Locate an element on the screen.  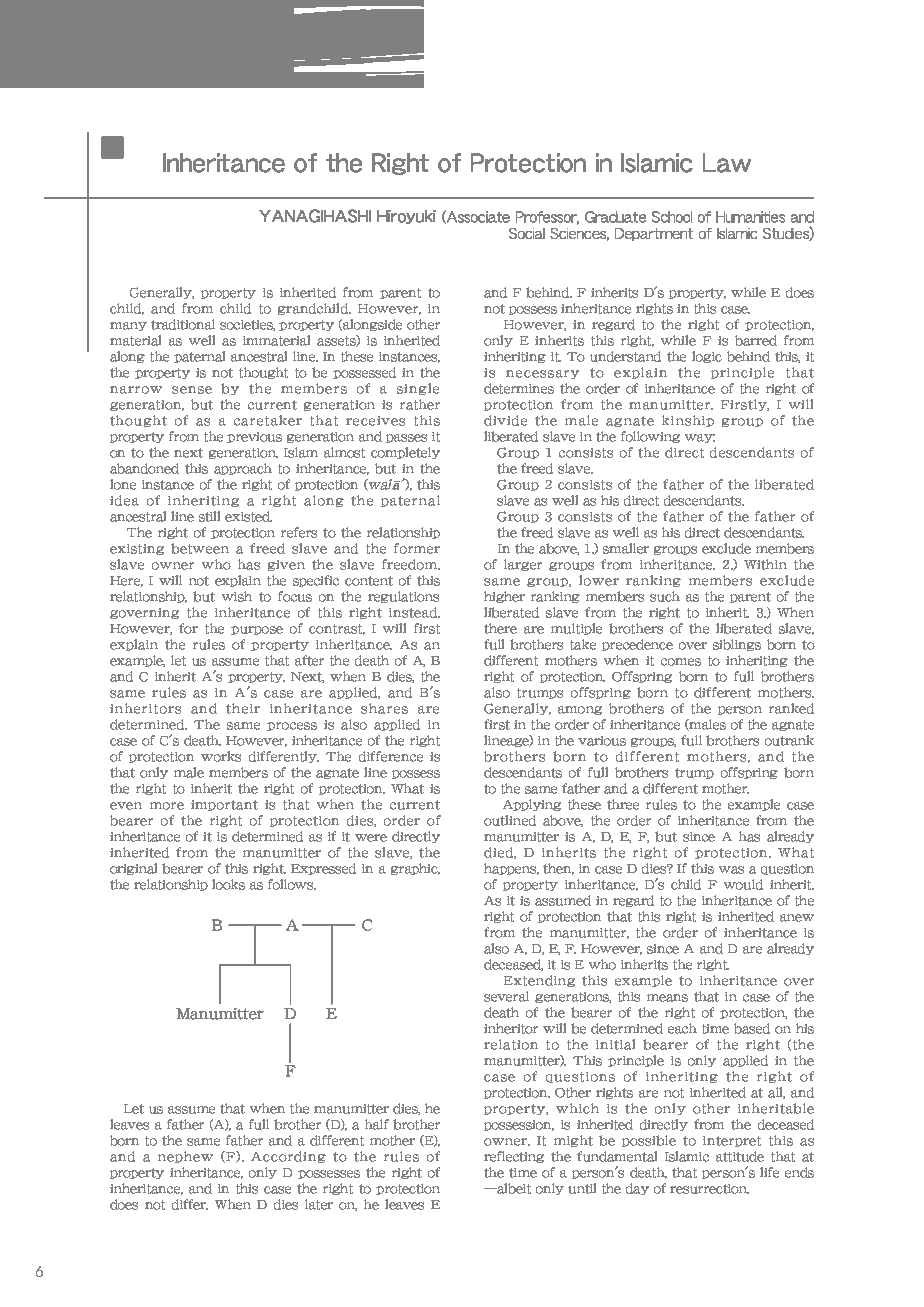
nephew is located at coordinates (185, 1157).
